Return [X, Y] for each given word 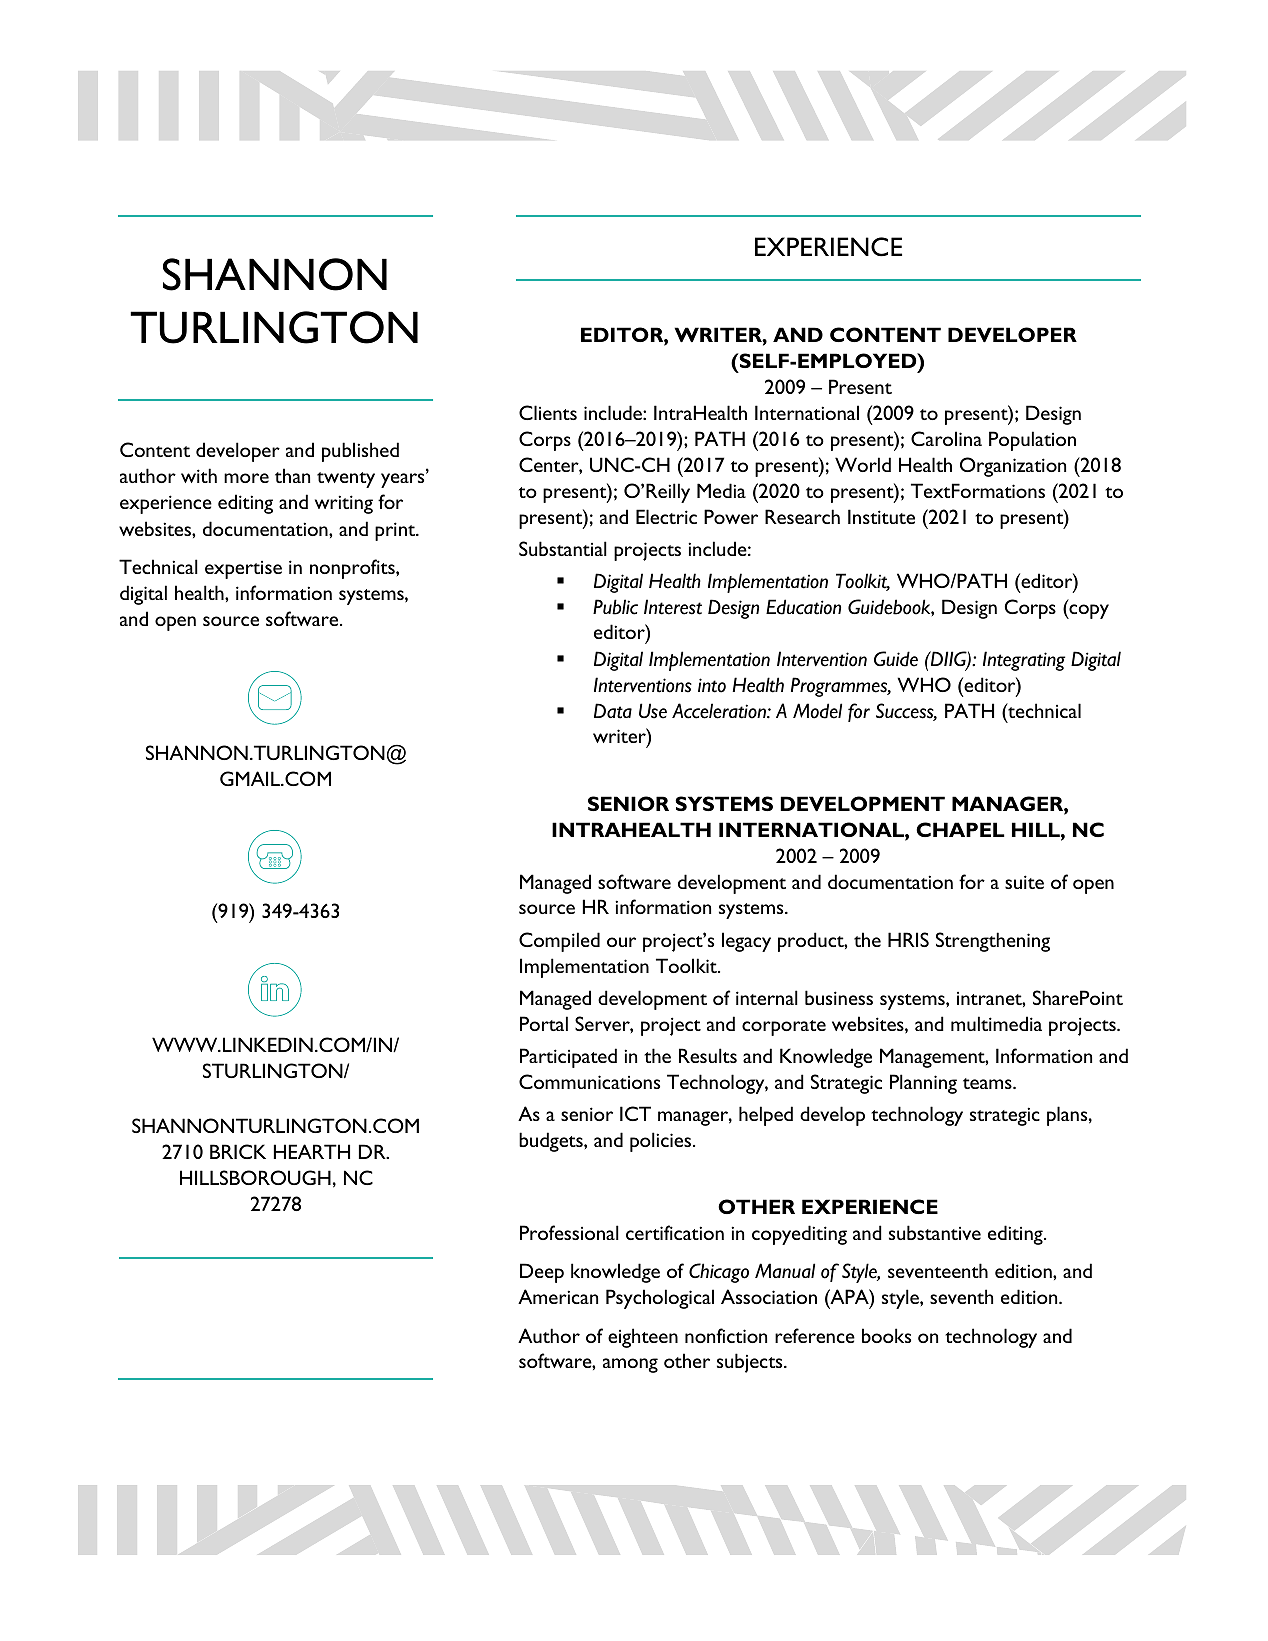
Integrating [1024, 661]
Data [613, 711]
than [292, 475]
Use [653, 711]
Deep [542, 1273]
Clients [548, 412]
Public [615, 607]
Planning [923, 1084]
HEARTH [312, 1151]
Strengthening [993, 942]
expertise [243, 570]
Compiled [559, 942]
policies [662, 1142]
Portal [544, 1023]
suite [1024, 882]
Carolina [946, 438]
